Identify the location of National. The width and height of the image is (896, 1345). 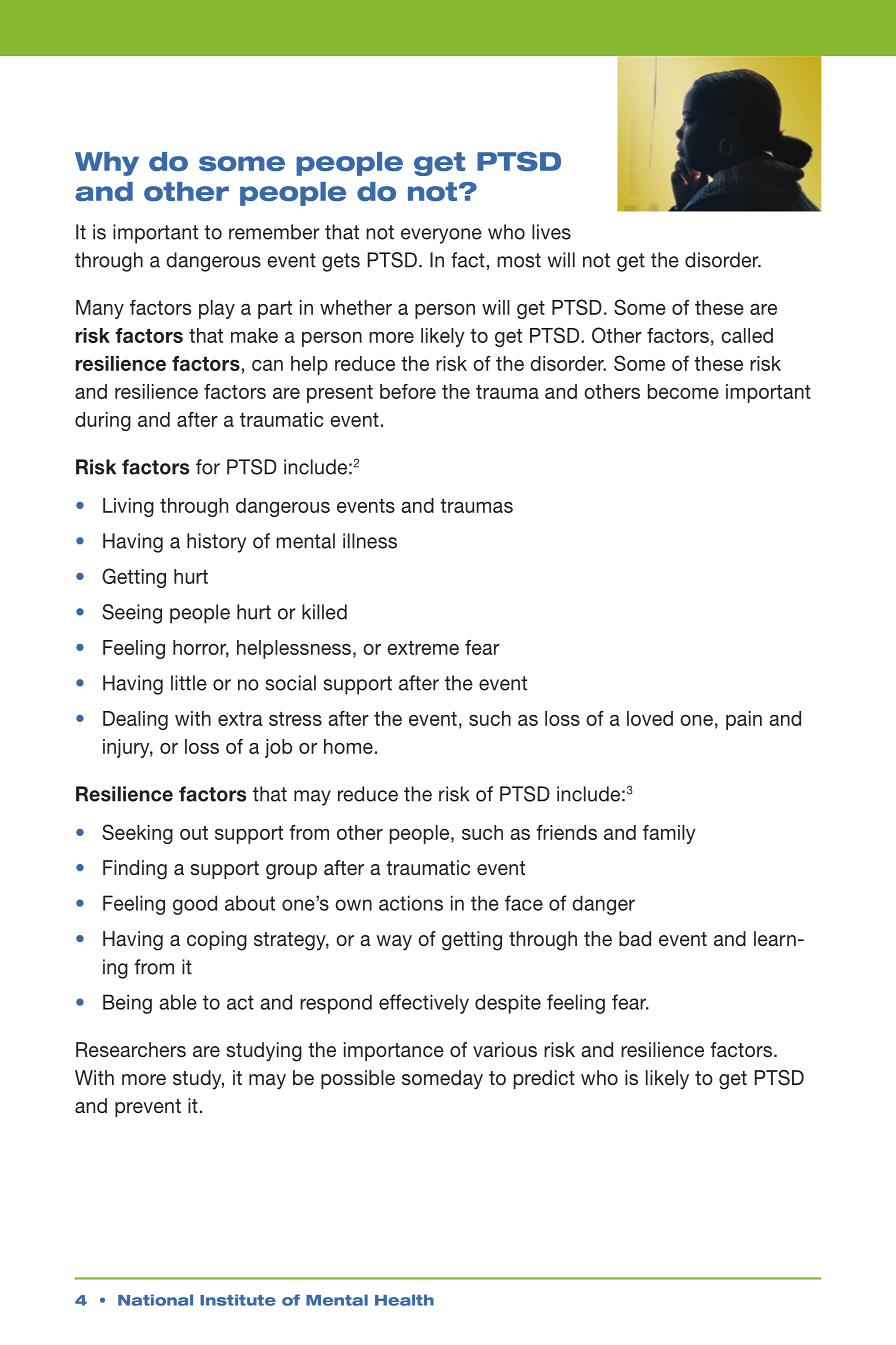
(155, 1300).
